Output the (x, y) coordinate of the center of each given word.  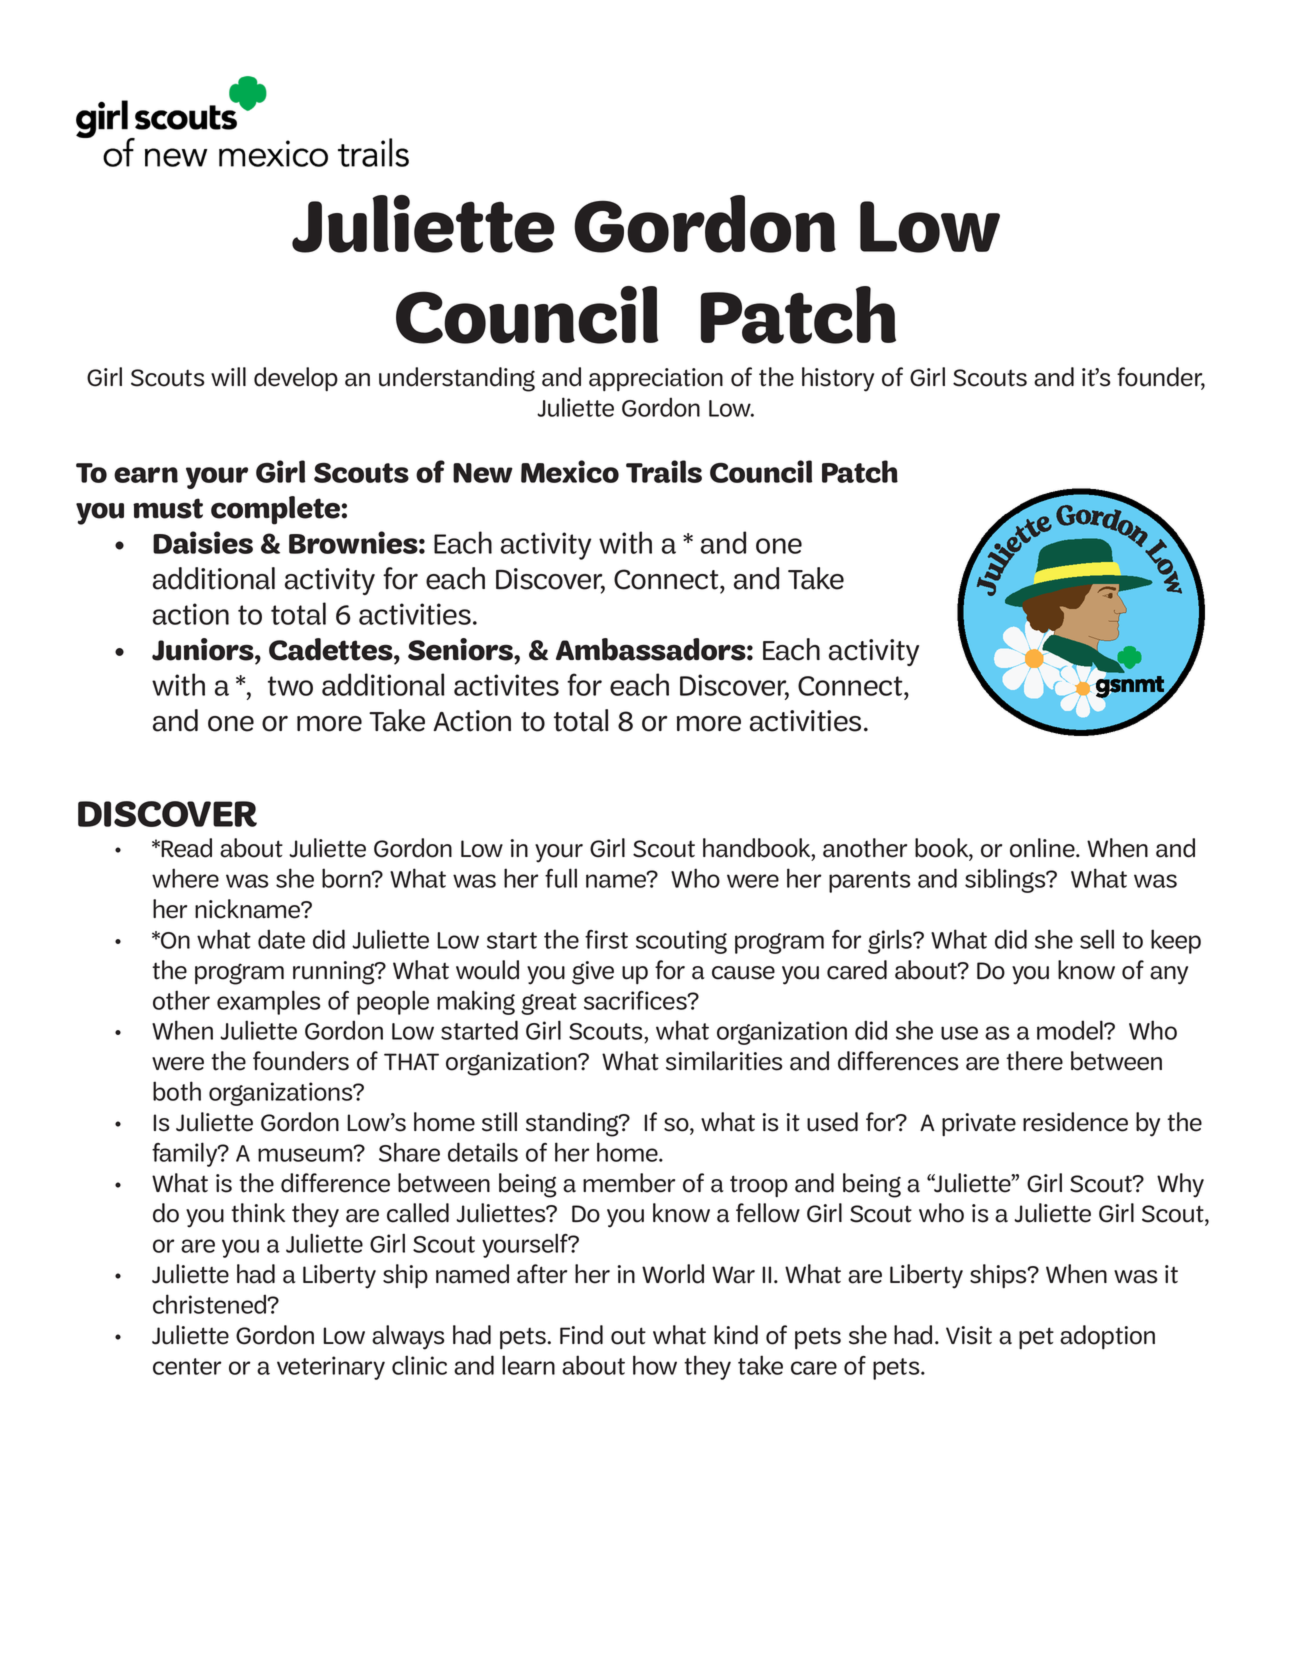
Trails (664, 471)
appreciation (656, 379)
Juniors (204, 649)
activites (506, 685)
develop (296, 379)
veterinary (331, 1368)
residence (1075, 1122)
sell (1097, 939)
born (347, 878)
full (561, 878)
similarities (724, 1061)
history (838, 379)
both (177, 1091)
